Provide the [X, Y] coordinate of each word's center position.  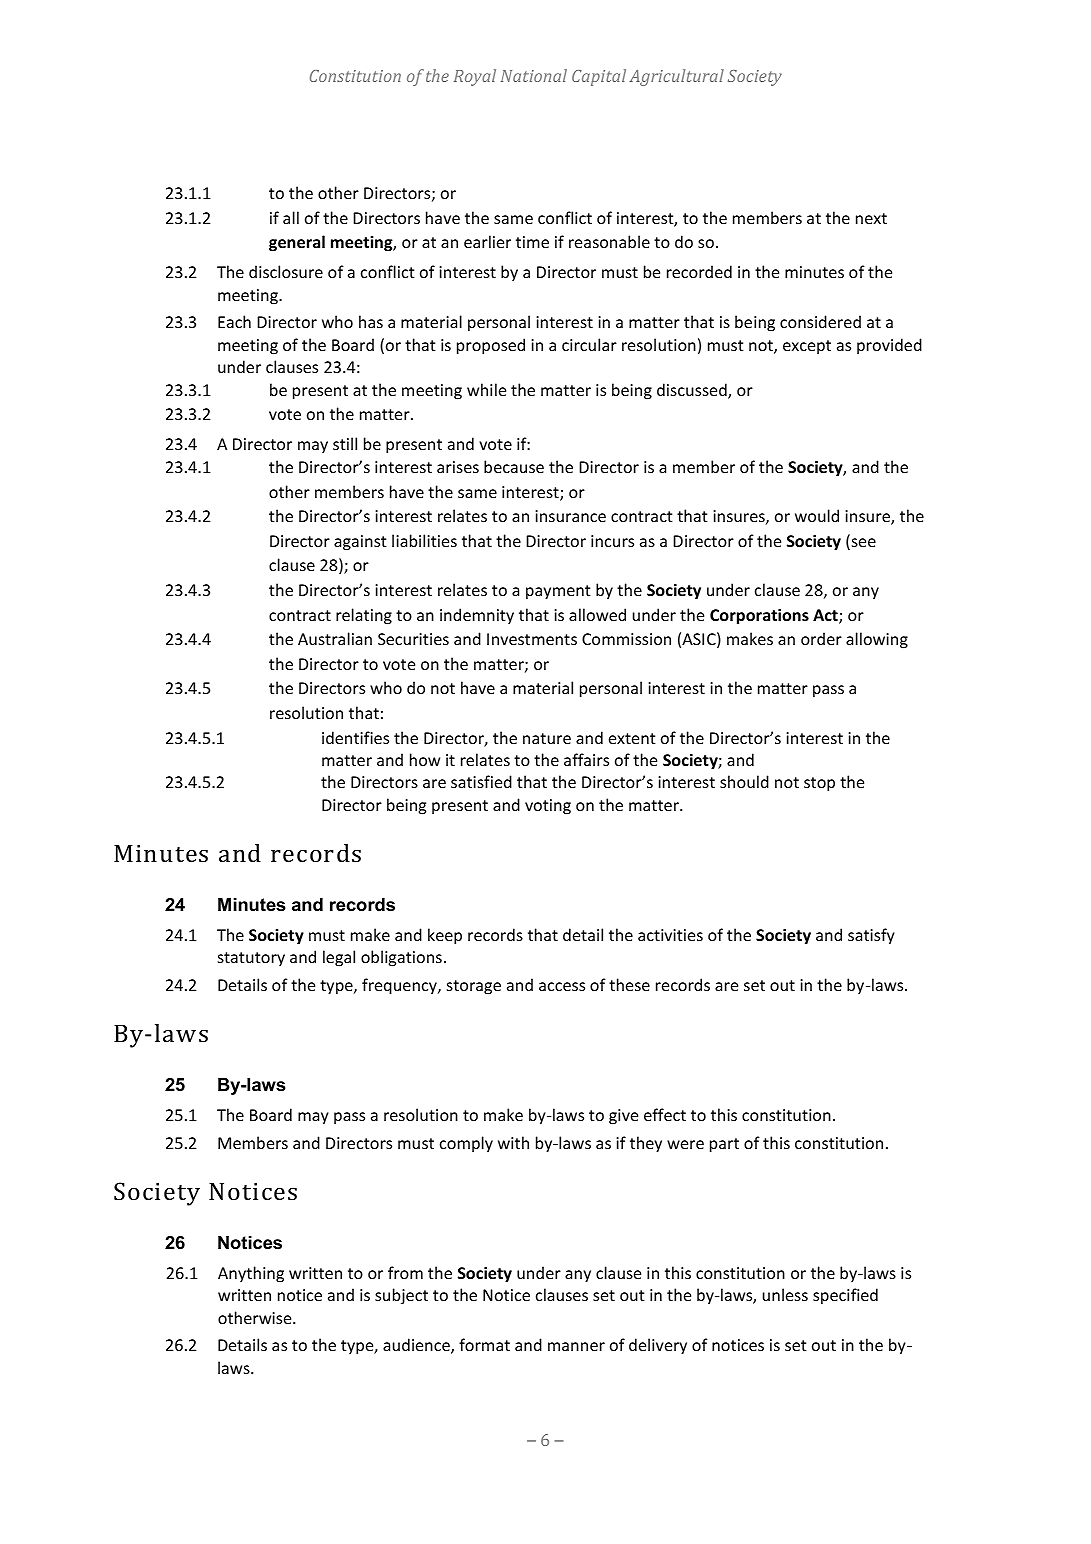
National [534, 75]
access [562, 986]
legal [339, 958]
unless [785, 1294]
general [297, 243]
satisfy [871, 936]
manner [576, 1346]
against [360, 543]
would [817, 515]
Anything [251, 1274]
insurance [570, 516]
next [871, 218]
